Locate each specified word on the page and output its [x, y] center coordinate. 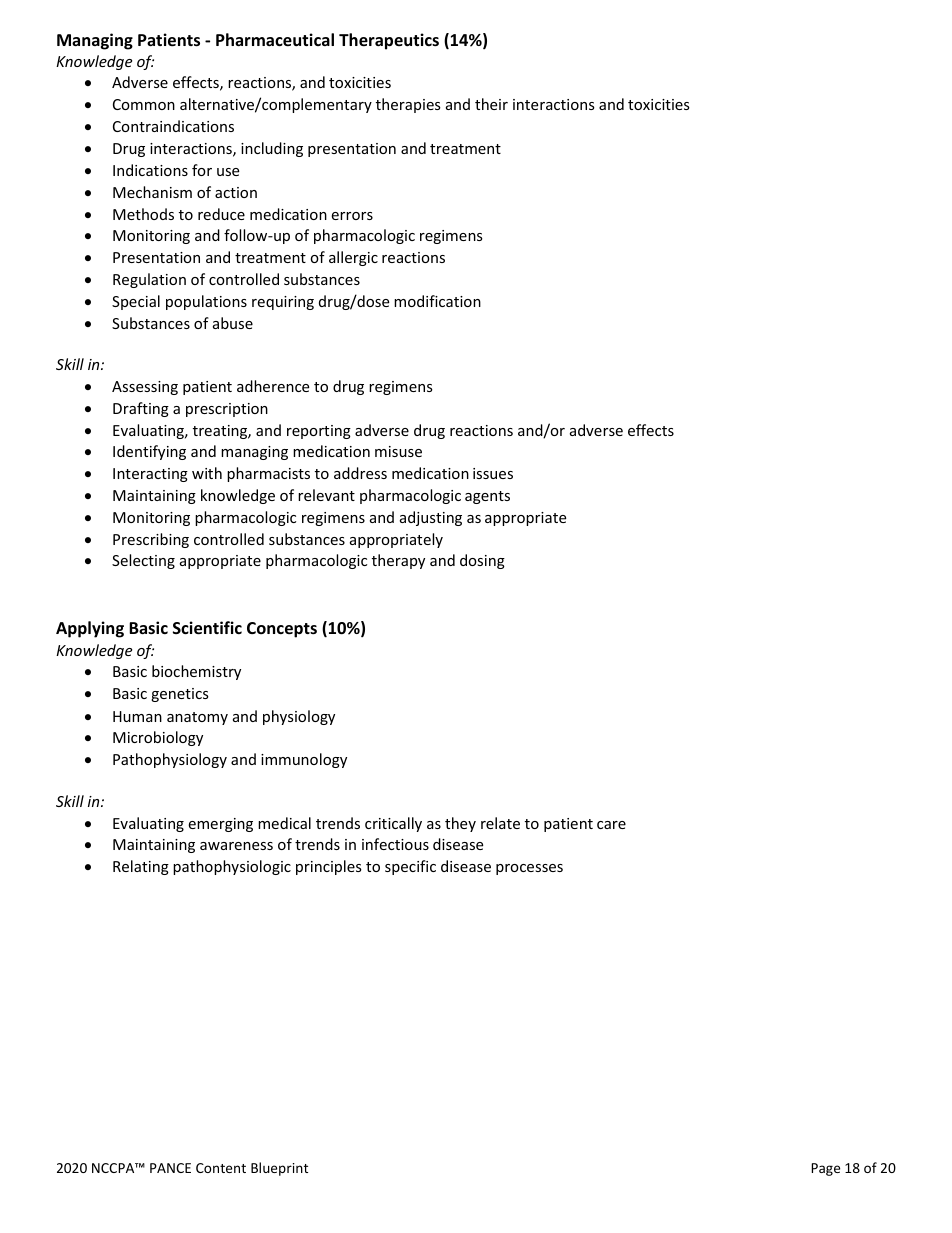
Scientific [207, 628]
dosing [482, 561]
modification [437, 301]
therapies [408, 105]
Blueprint [279, 1169]
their [491, 104]
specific [410, 867]
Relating [141, 867]
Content [221, 1168]
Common [144, 104]
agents [487, 497]
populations [206, 302]
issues [493, 473]
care [611, 825]
